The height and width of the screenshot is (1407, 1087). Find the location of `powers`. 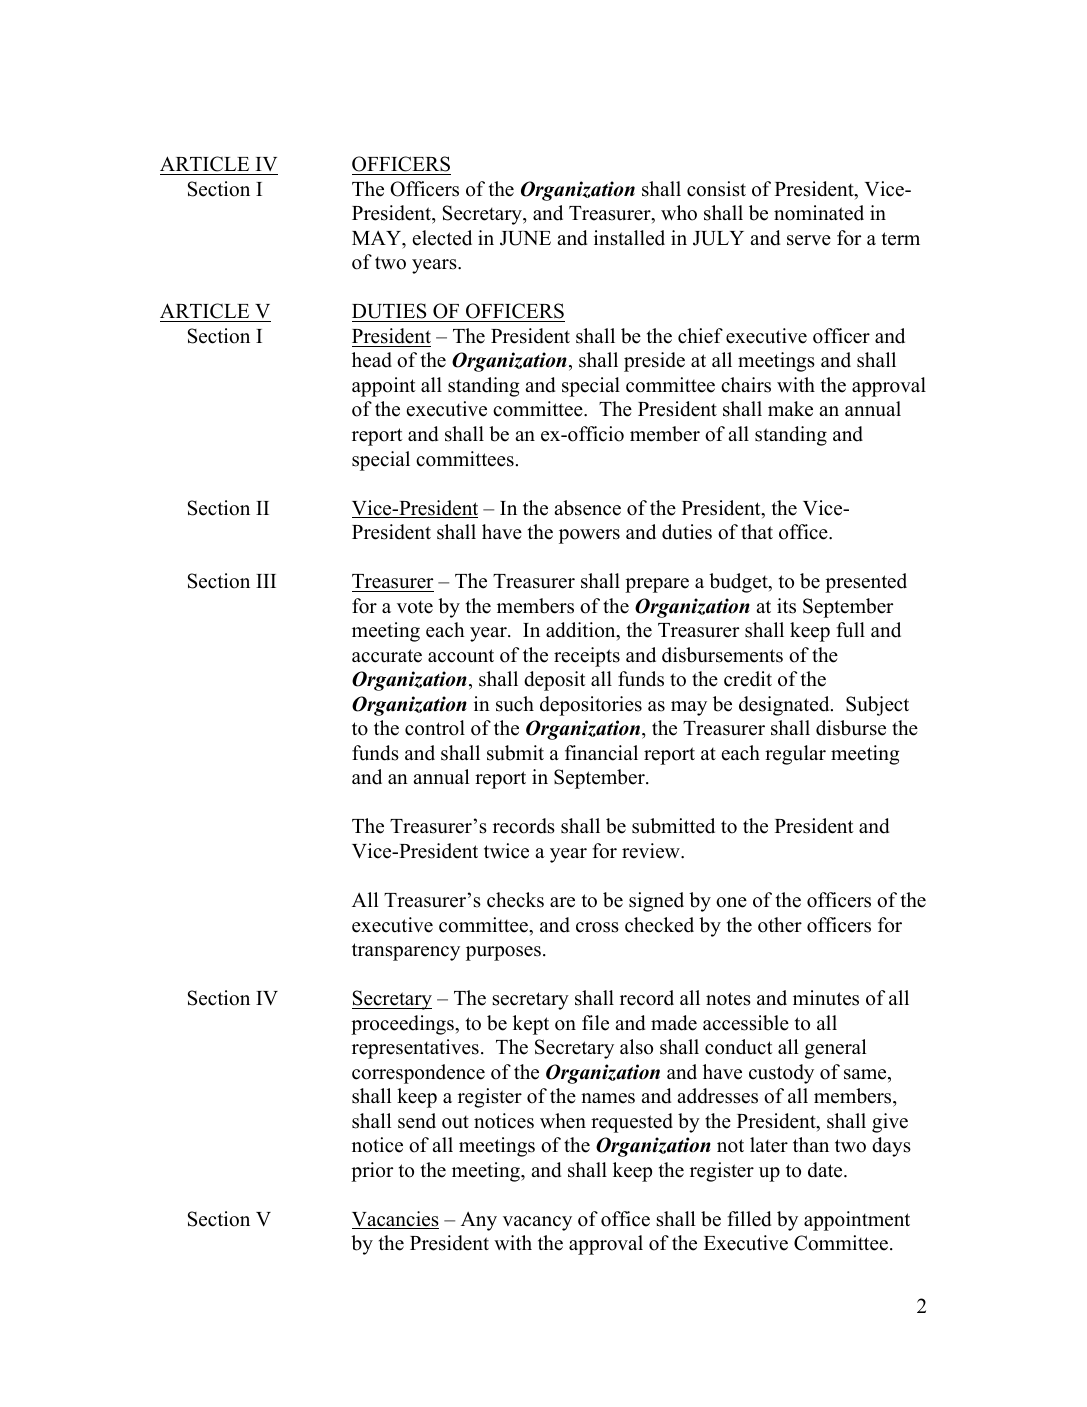

powers is located at coordinates (589, 536).
